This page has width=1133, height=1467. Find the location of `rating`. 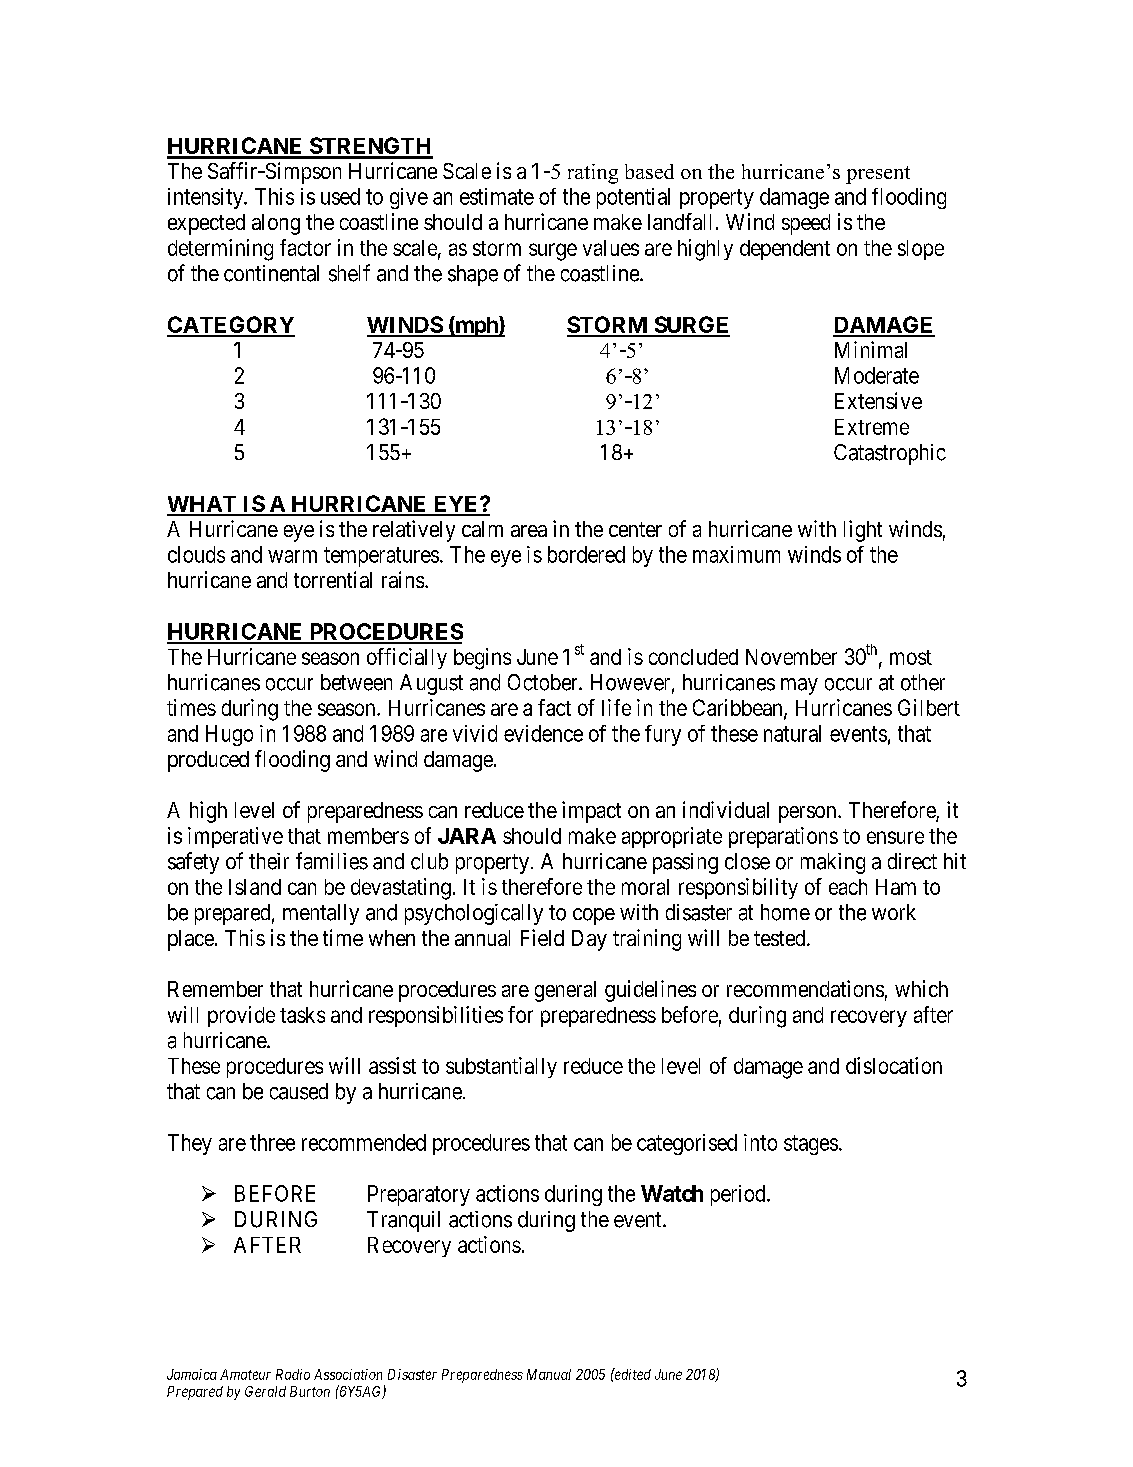

rating is located at coordinates (593, 174).
